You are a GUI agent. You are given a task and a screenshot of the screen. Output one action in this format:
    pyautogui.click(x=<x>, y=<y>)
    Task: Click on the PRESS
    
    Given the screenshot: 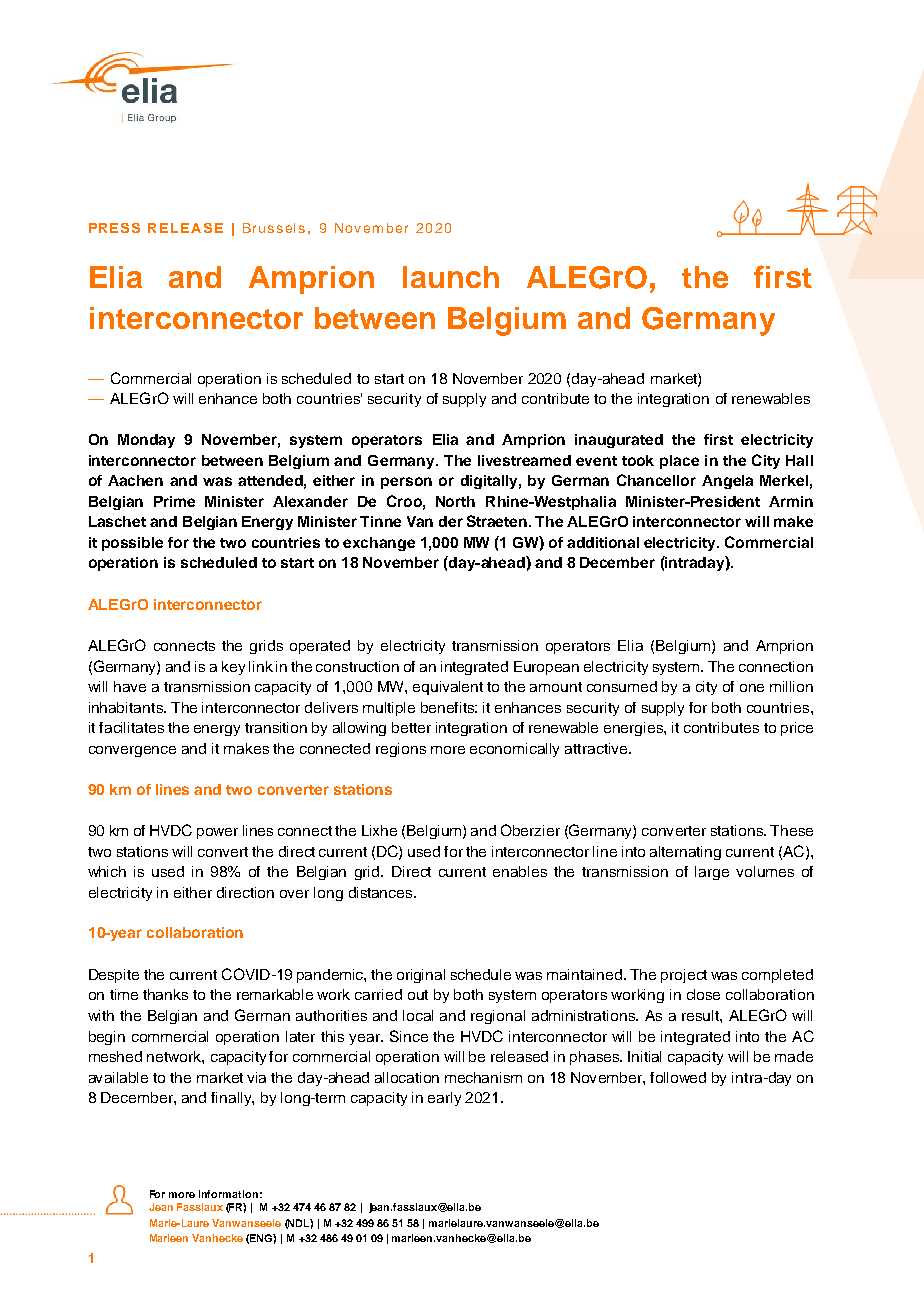 What is the action you would take?
    pyautogui.click(x=114, y=228)
